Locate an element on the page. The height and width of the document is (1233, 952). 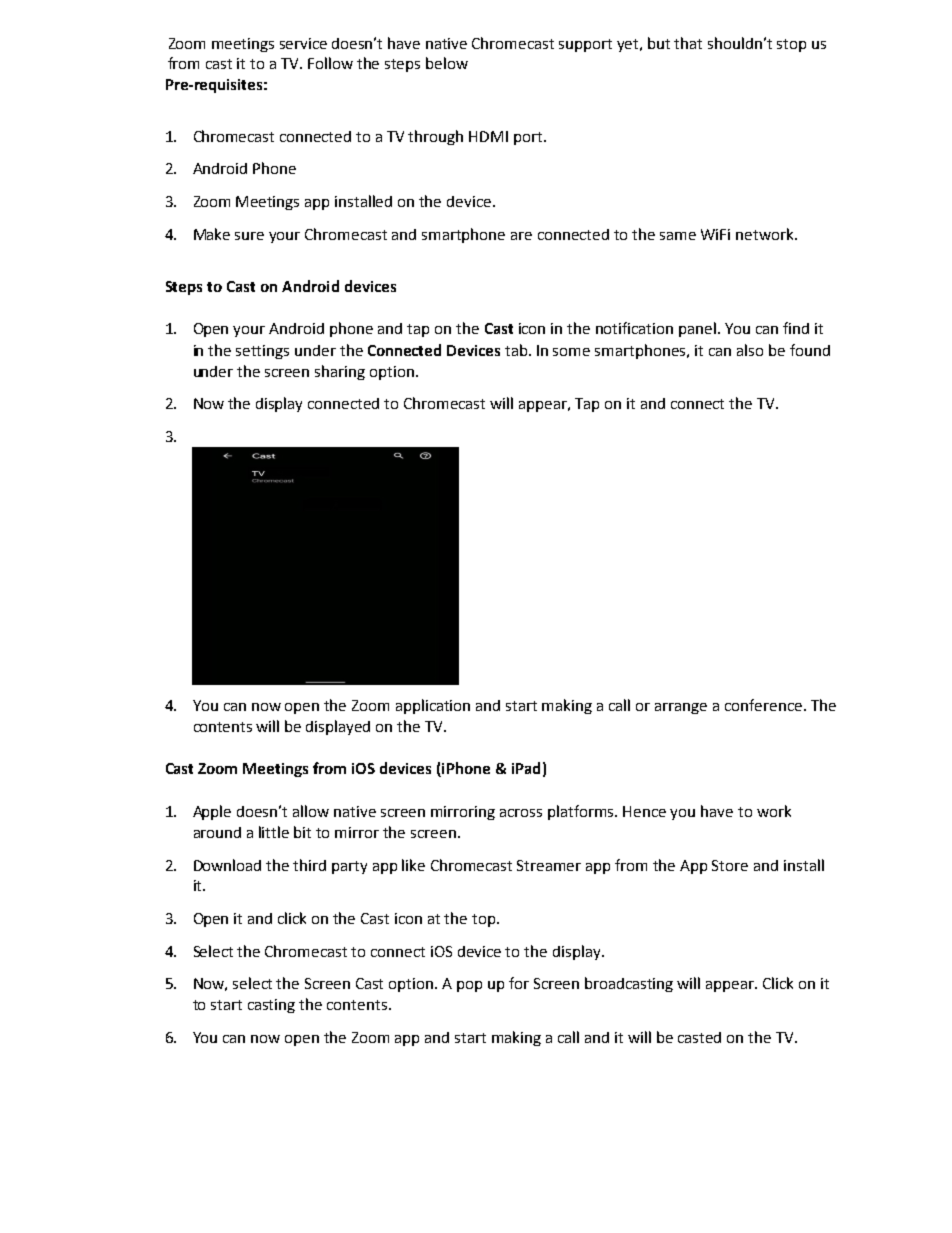
allow is located at coordinates (311, 811).
